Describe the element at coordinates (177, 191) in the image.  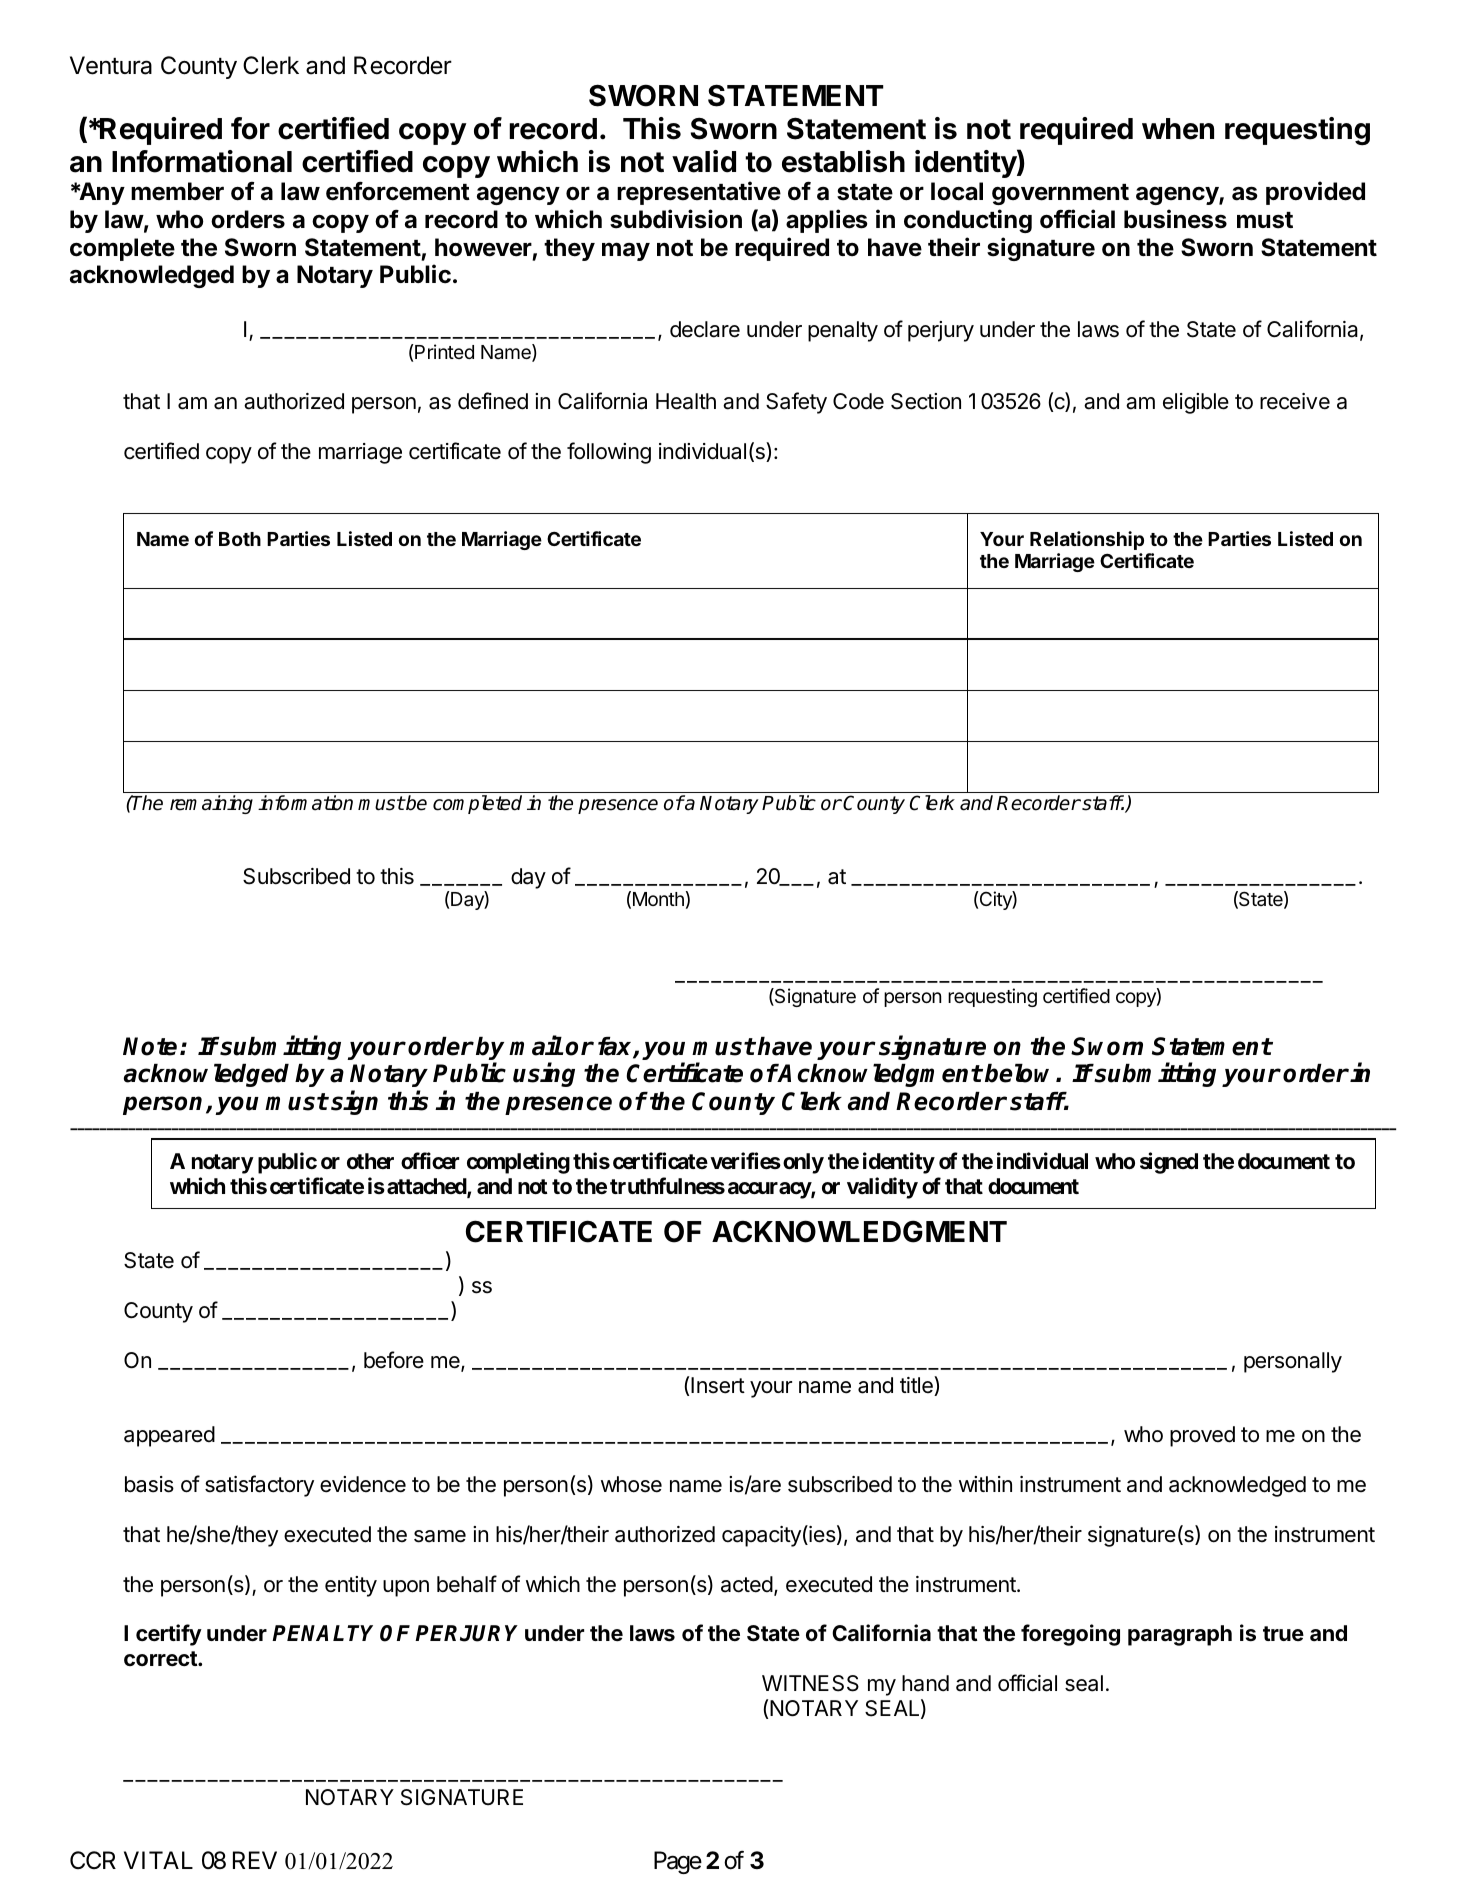
I see `member` at that location.
